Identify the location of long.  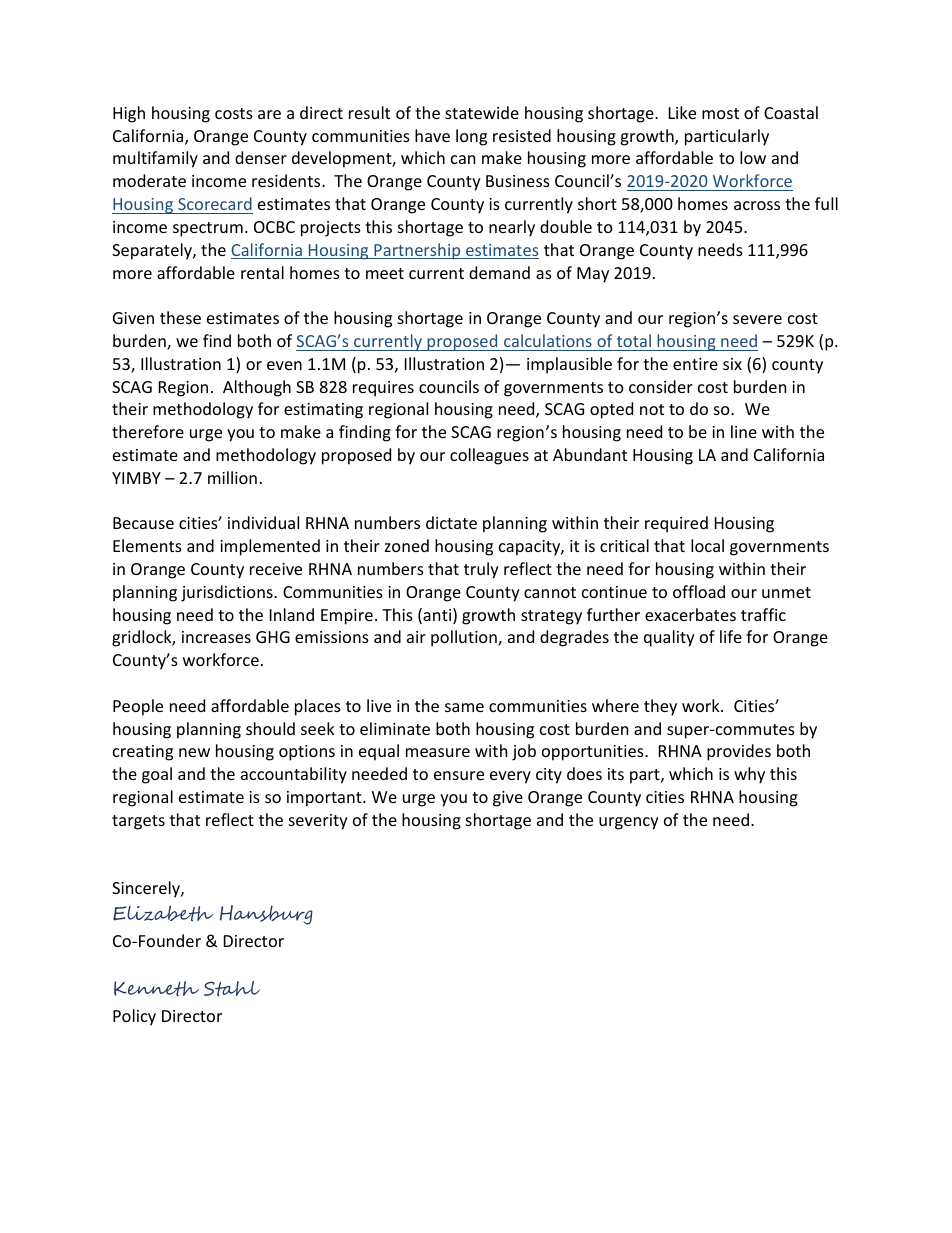
(471, 137).
